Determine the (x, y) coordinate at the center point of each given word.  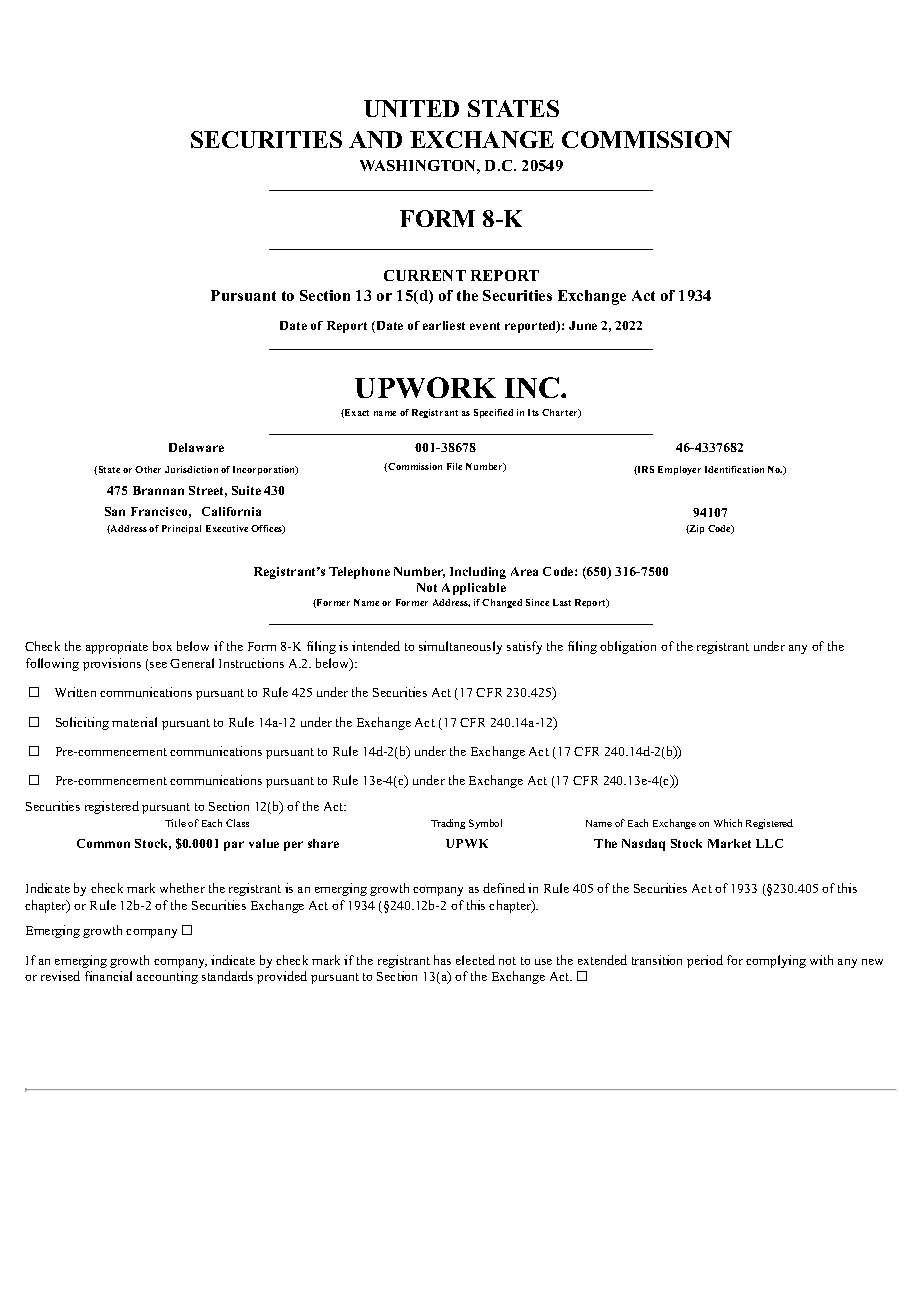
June (583, 325)
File (454, 466)
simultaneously (460, 647)
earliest (444, 325)
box (162, 646)
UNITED (411, 108)
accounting (167, 977)
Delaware (196, 447)
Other (148, 469)
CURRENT (425, 275)
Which (728, 823)
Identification (734, 469)
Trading (448, 824)
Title (175, 823)
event (485, 326)
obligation (628, 647)
